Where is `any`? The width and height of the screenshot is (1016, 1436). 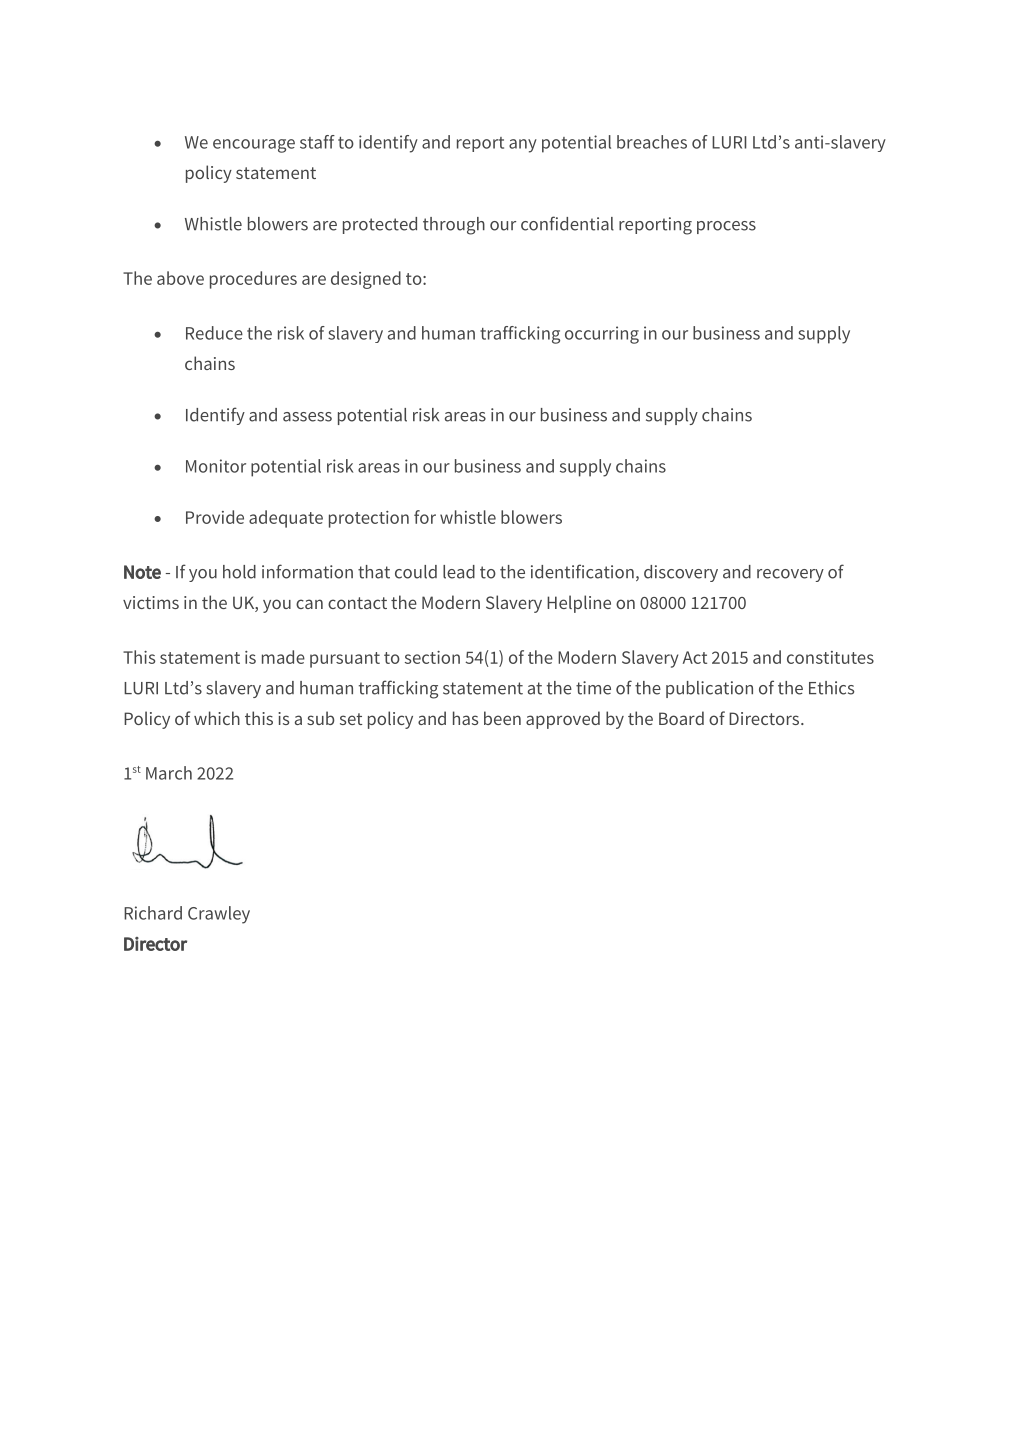
any is located at coordinates (523, 146).
